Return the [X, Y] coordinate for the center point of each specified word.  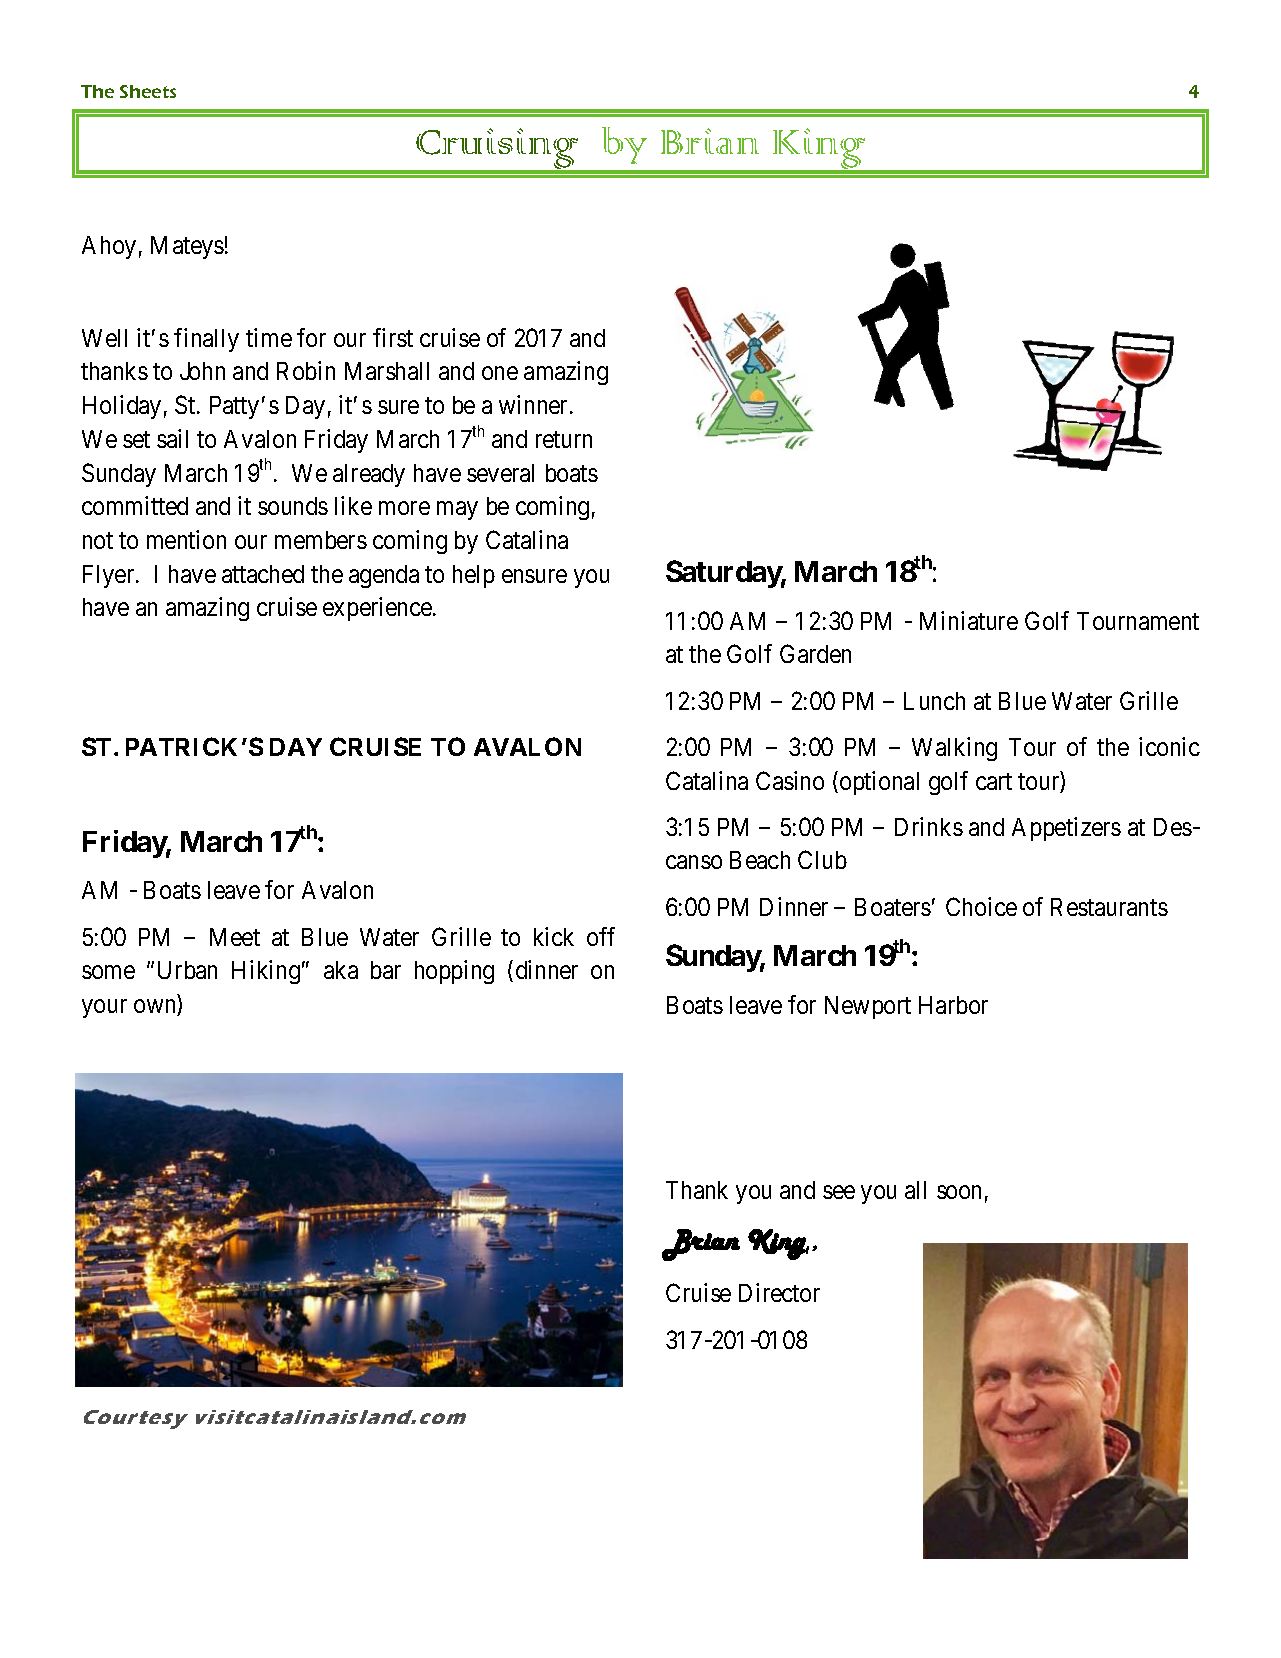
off [601, 936]
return [564, 439]
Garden [815, 653]
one [500, 373]
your [104, 1008]
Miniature [969, 620]
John [202, 371]
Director [779, 1292]
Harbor [953, 1005]
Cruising [497, 150]
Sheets [148, 91]
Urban [187, 970]
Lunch [934, 701]
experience [377, 609]
